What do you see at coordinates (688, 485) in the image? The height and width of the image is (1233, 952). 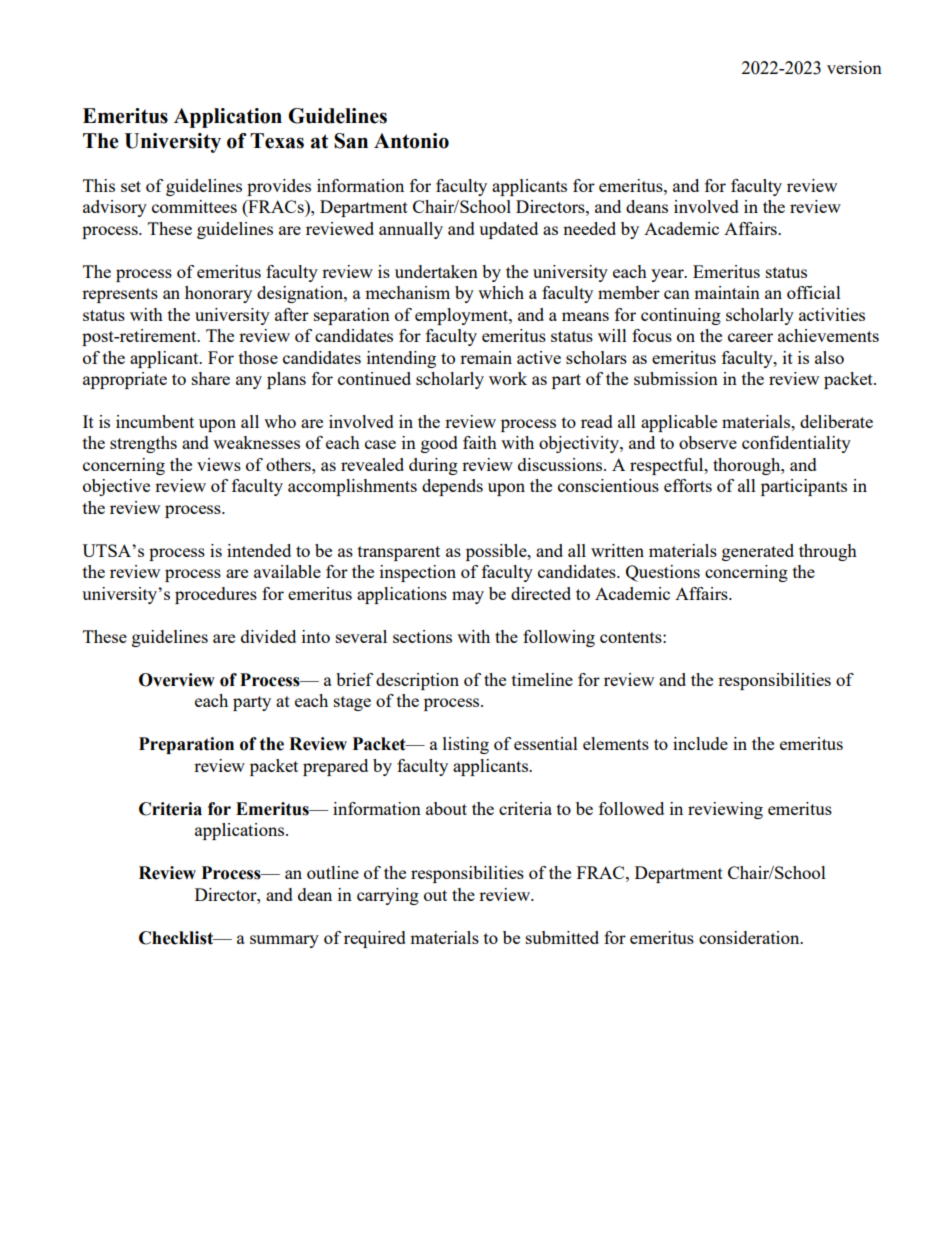 I see `efforts` at bounding box center [688, 485].
